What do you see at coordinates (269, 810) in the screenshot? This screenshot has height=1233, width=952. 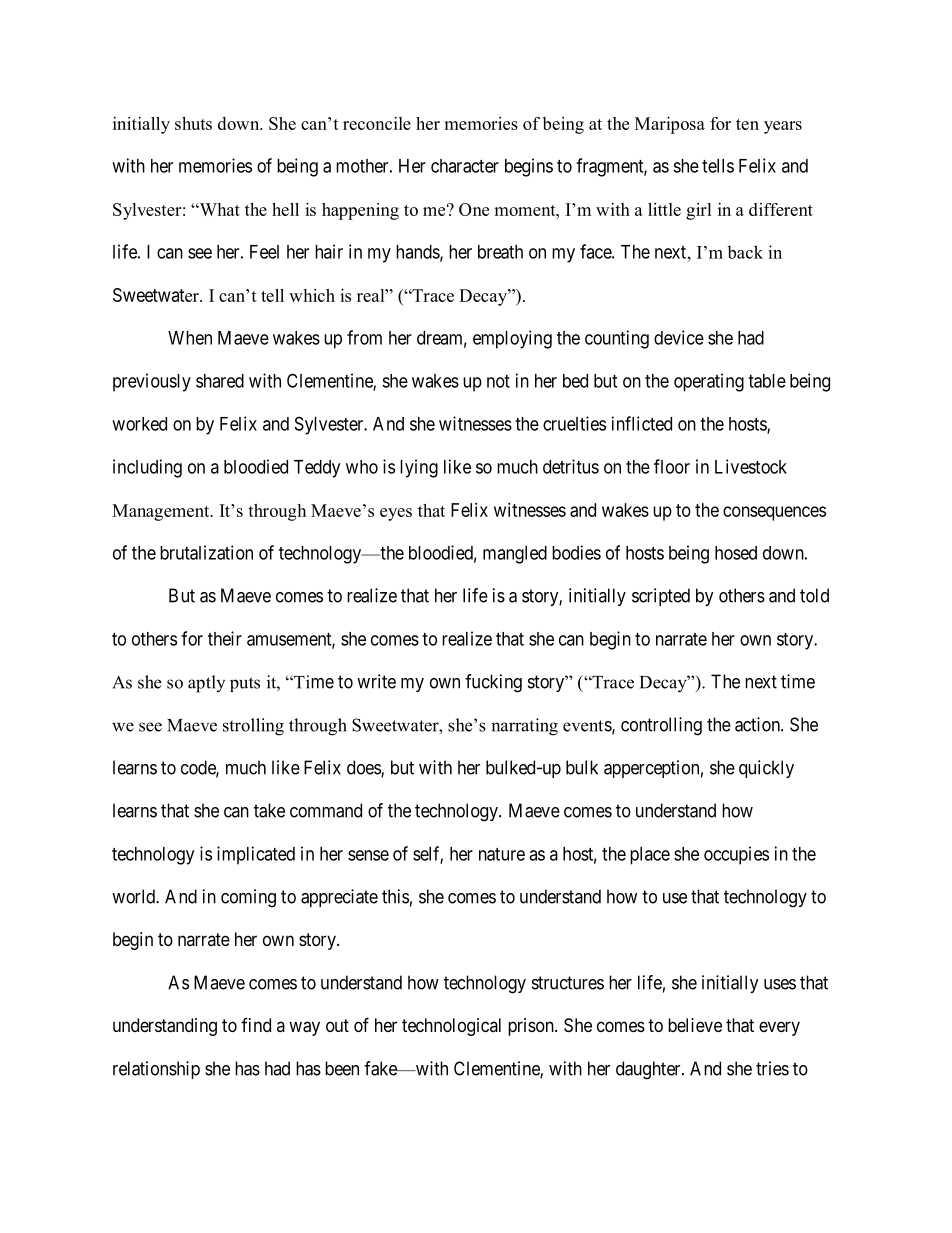 I see `take` at bounding box center [269, 810].
